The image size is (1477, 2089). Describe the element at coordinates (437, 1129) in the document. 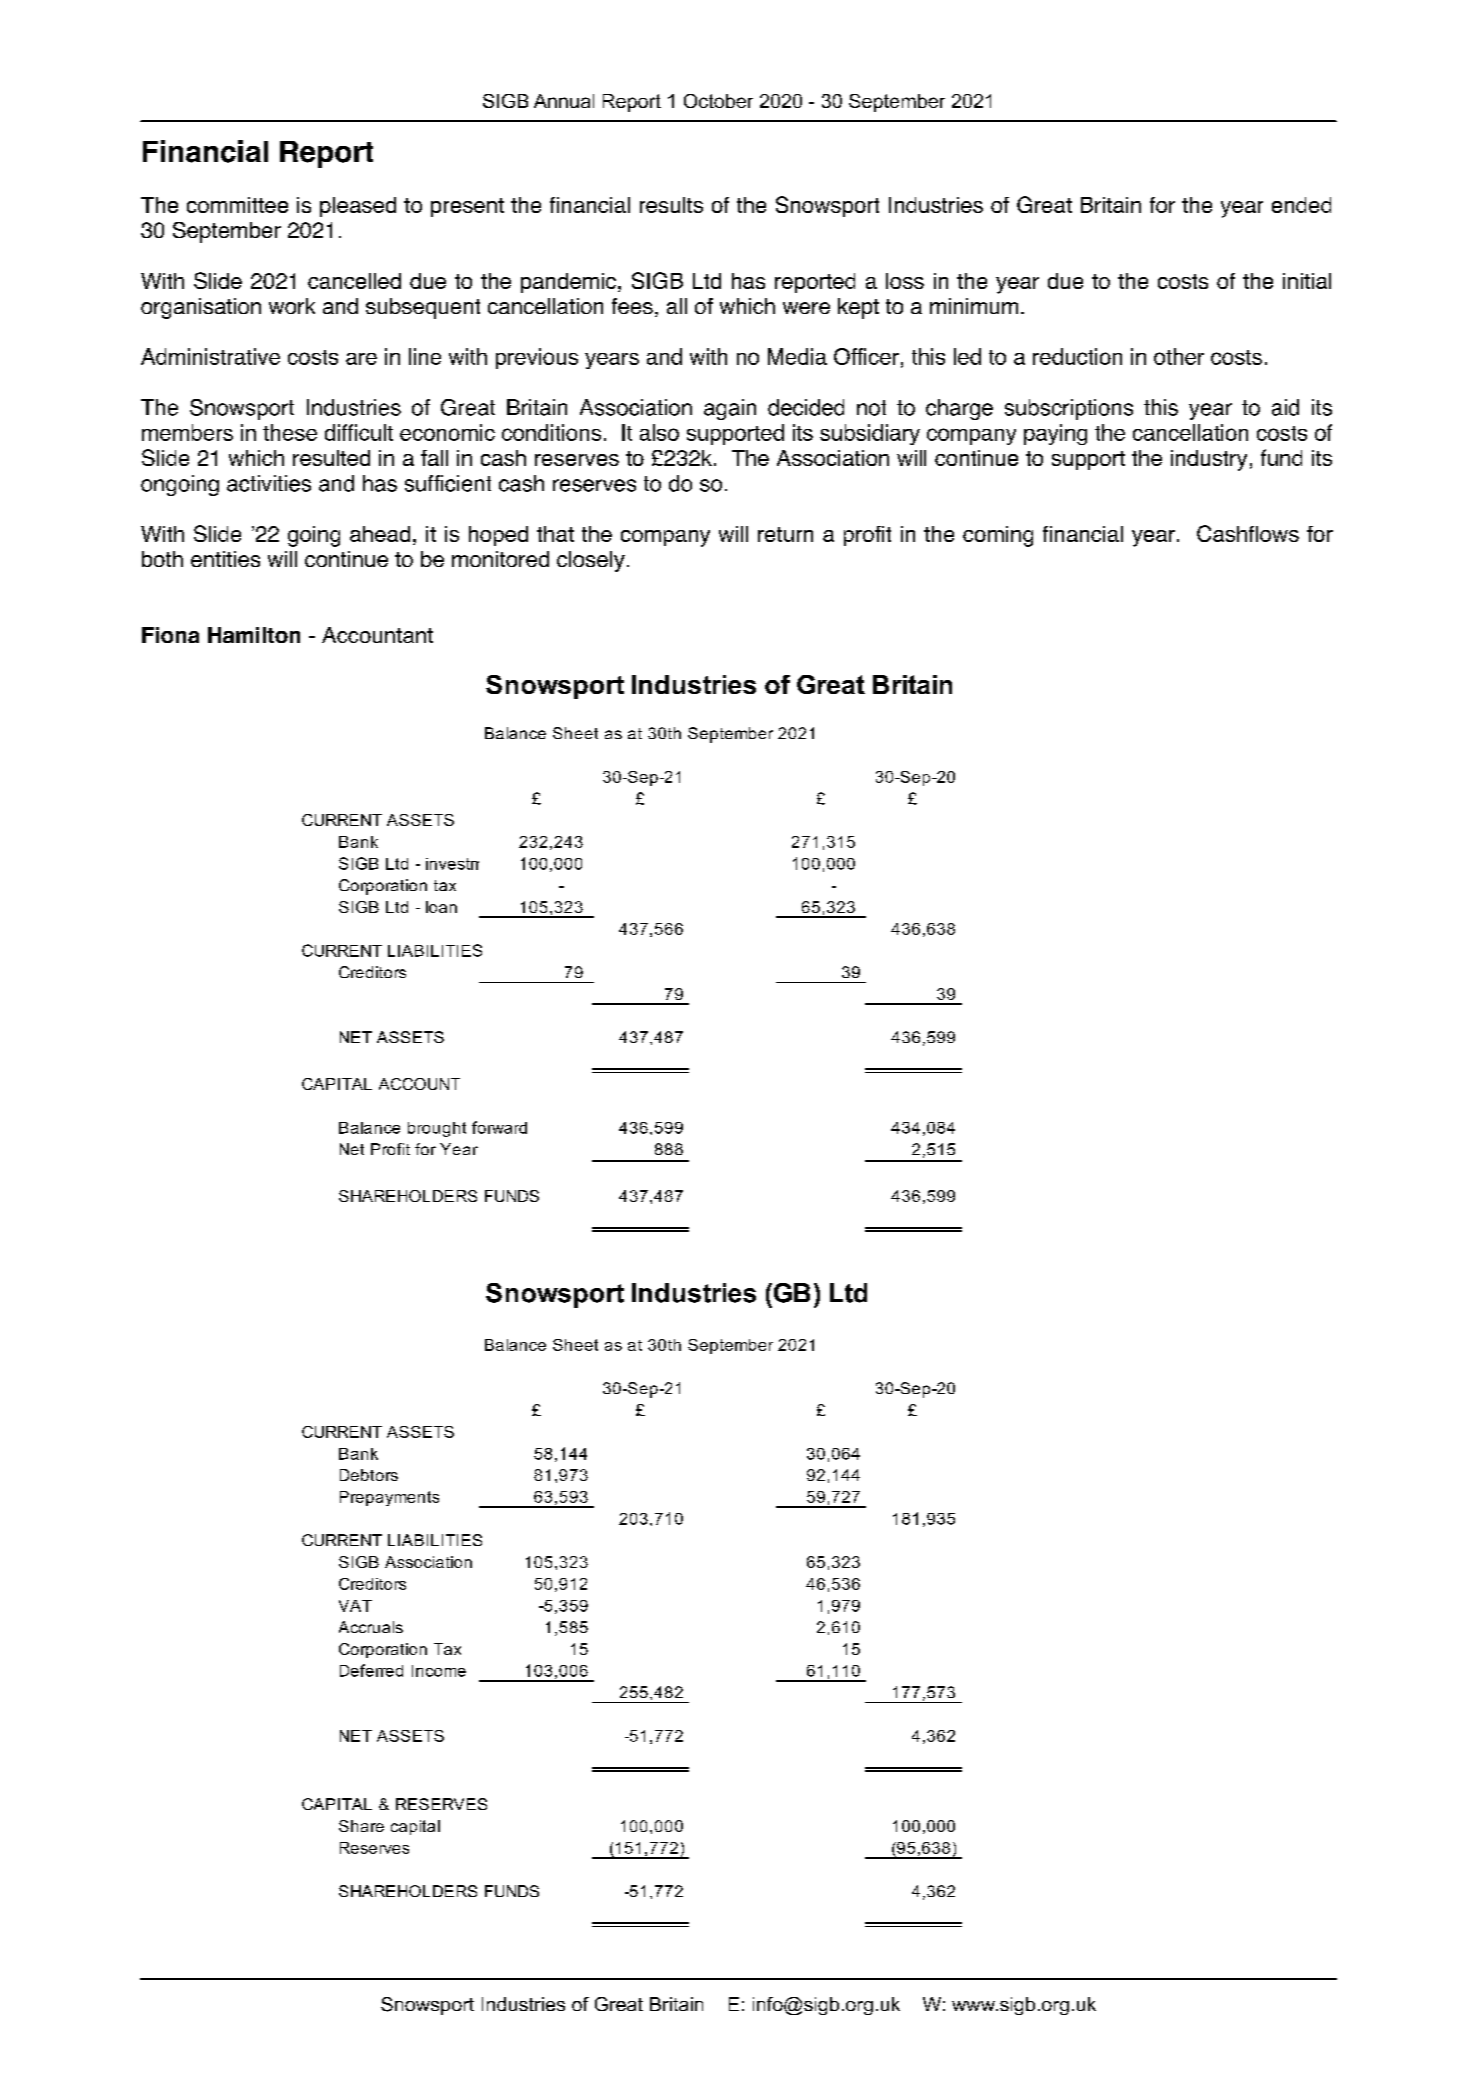

I see `brought` at that location.
